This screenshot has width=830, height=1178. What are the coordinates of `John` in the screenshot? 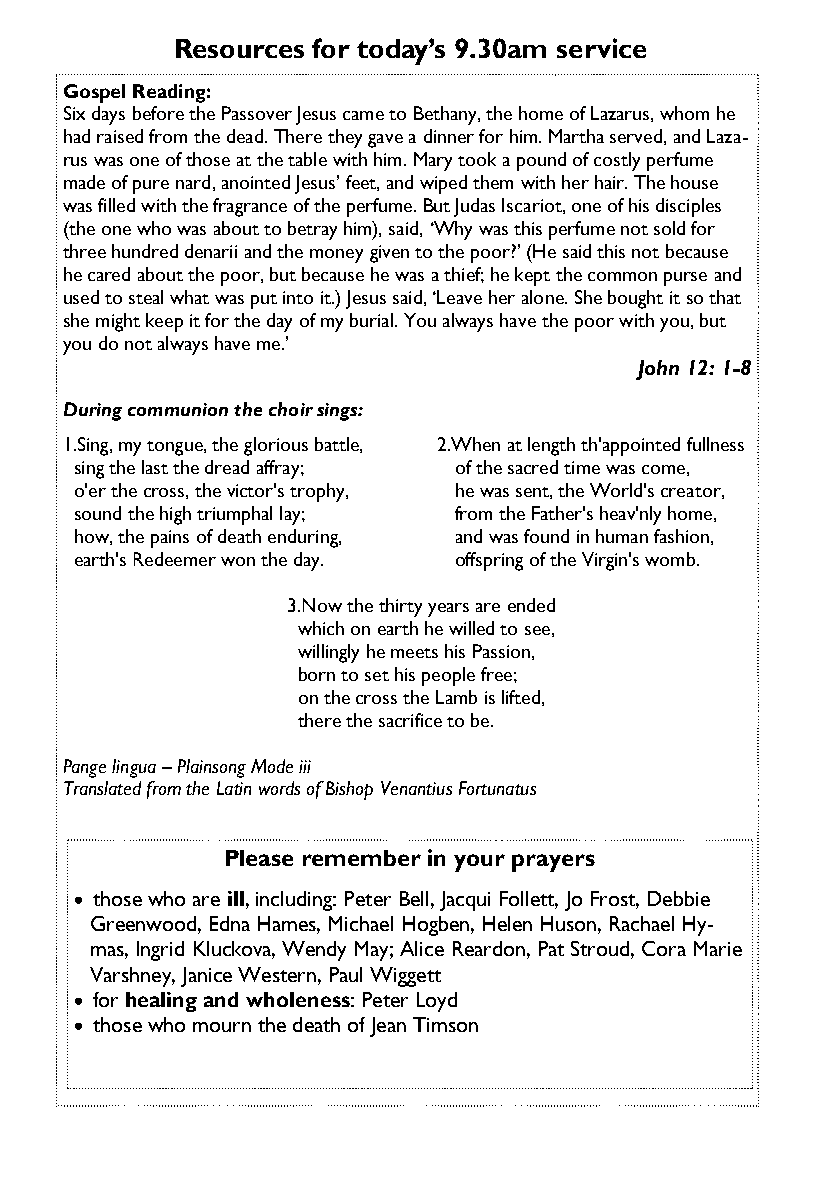 It's located at (657, 370).
